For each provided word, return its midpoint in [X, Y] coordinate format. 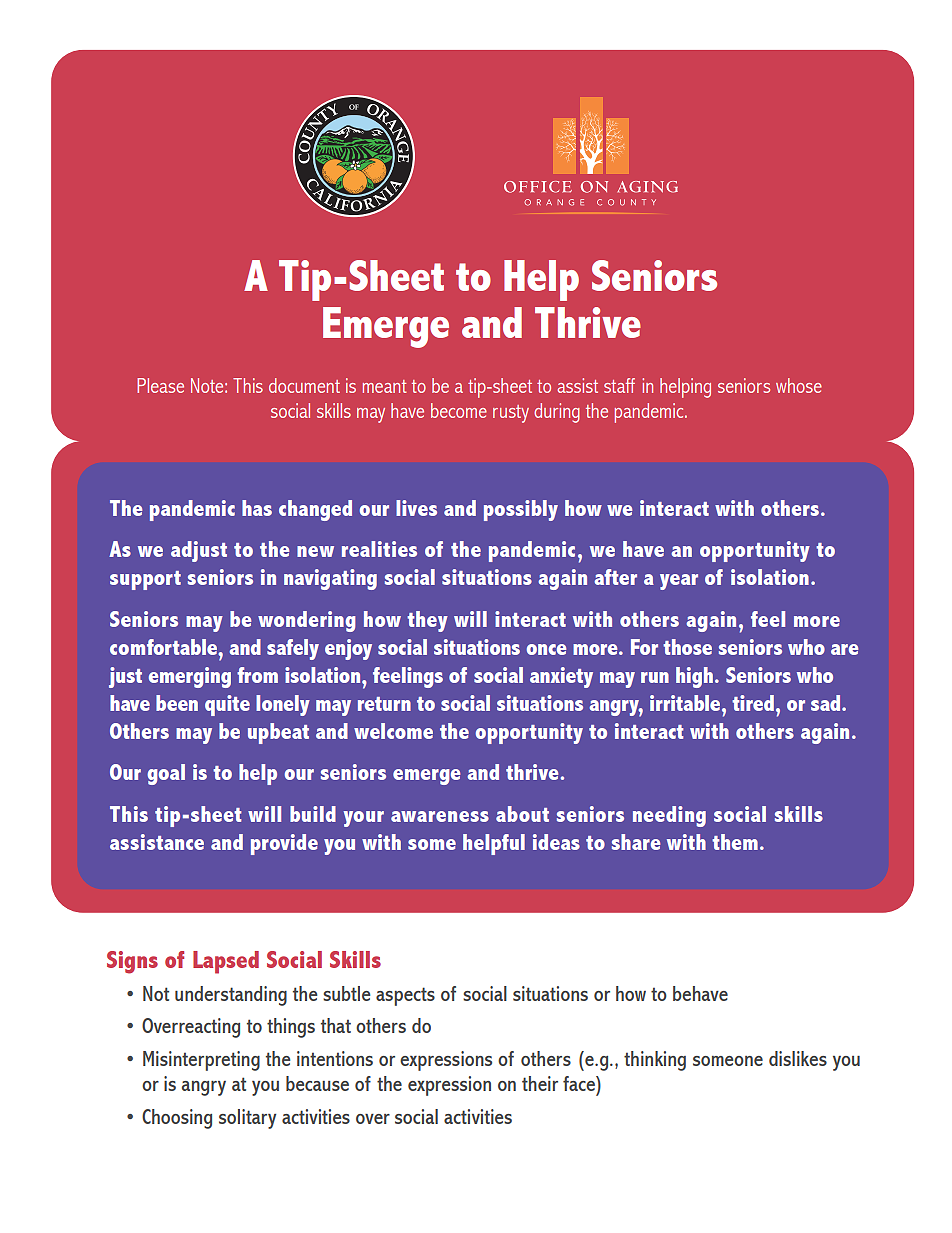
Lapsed [226, 962]
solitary [247, 1119]
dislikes [798, 1058]
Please [160, 385]
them [735, 842]
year [679, 582]
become [459, 410]
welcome [393, 731]
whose [799, 385]
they [427, 621]
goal [166, 774]
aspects [405, 996]
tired [753, 703]
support [145, 580]
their [540, 1083]
